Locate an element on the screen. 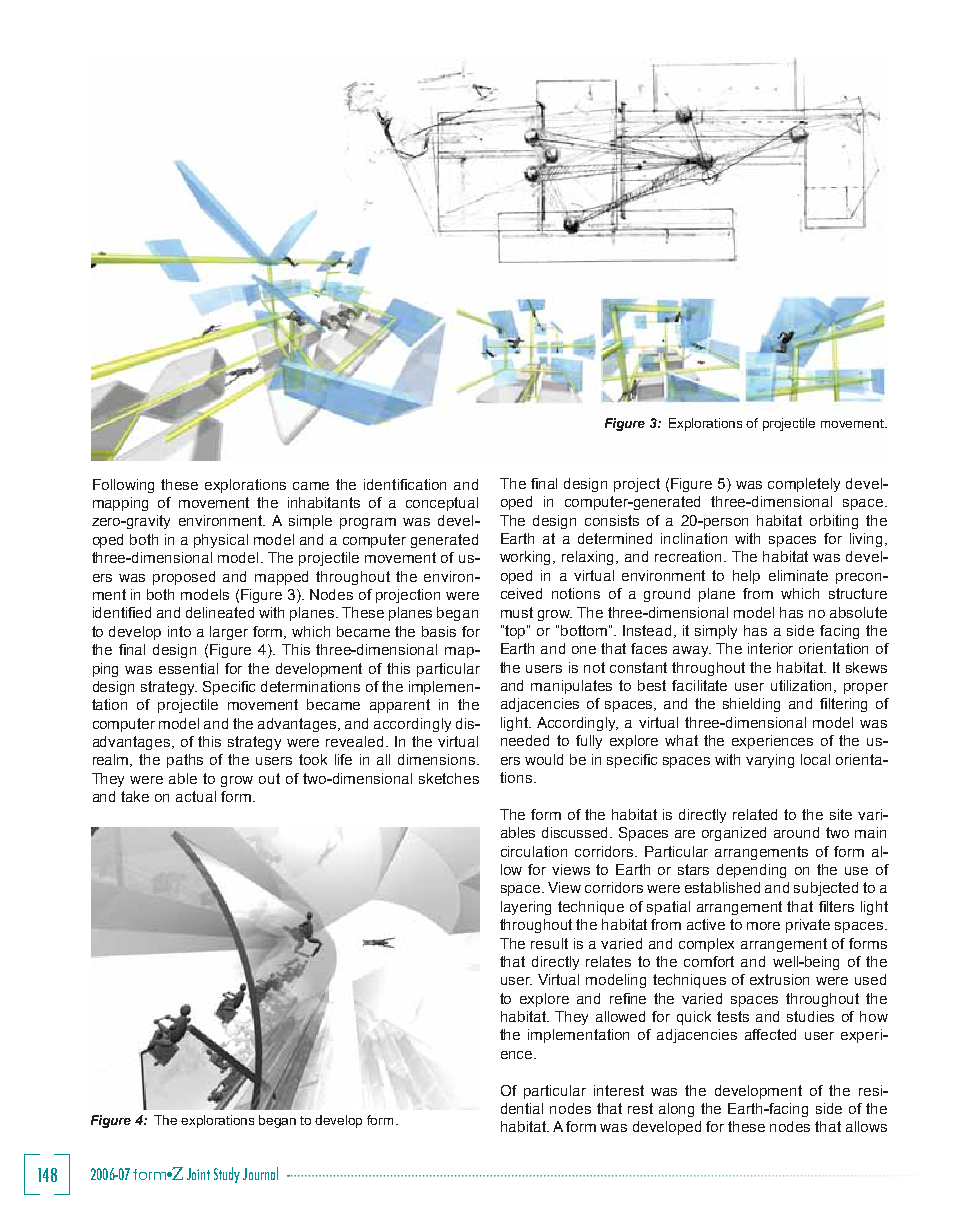 The image size is (980, 1226). allowed is located at coordinates (620, 1016).
